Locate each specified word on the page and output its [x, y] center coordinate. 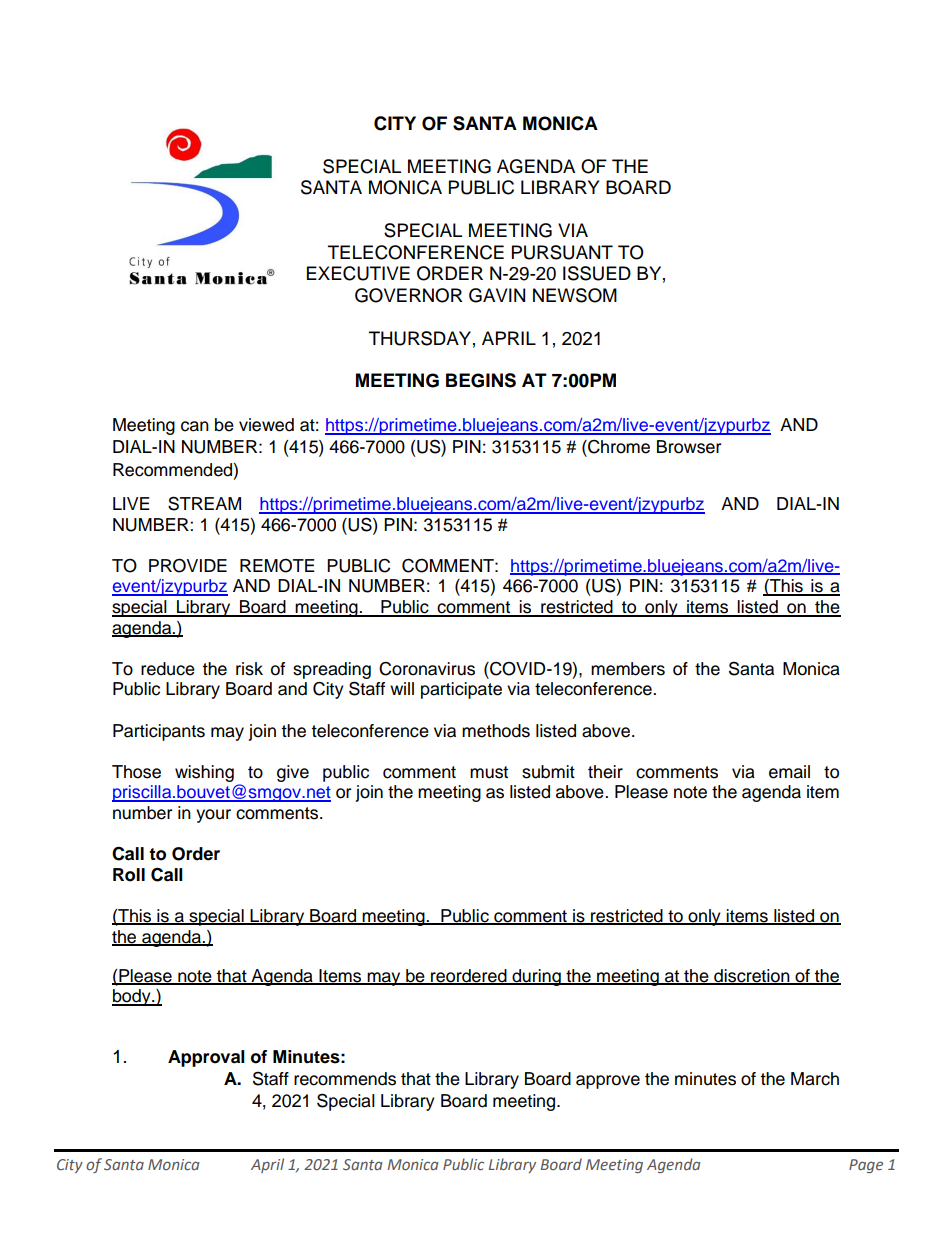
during [536, 977]
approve [608, 1082]
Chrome [618, 447]
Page [866, 1166]
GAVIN [497, 295]
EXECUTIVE [358, 273]
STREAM [204, 503]
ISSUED [597, 273]
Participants [159, 732]
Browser [689, 447]
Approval [206, 1058]
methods [496, 731]
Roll [129, 875]
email [789, 772]
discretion [752, 977]
